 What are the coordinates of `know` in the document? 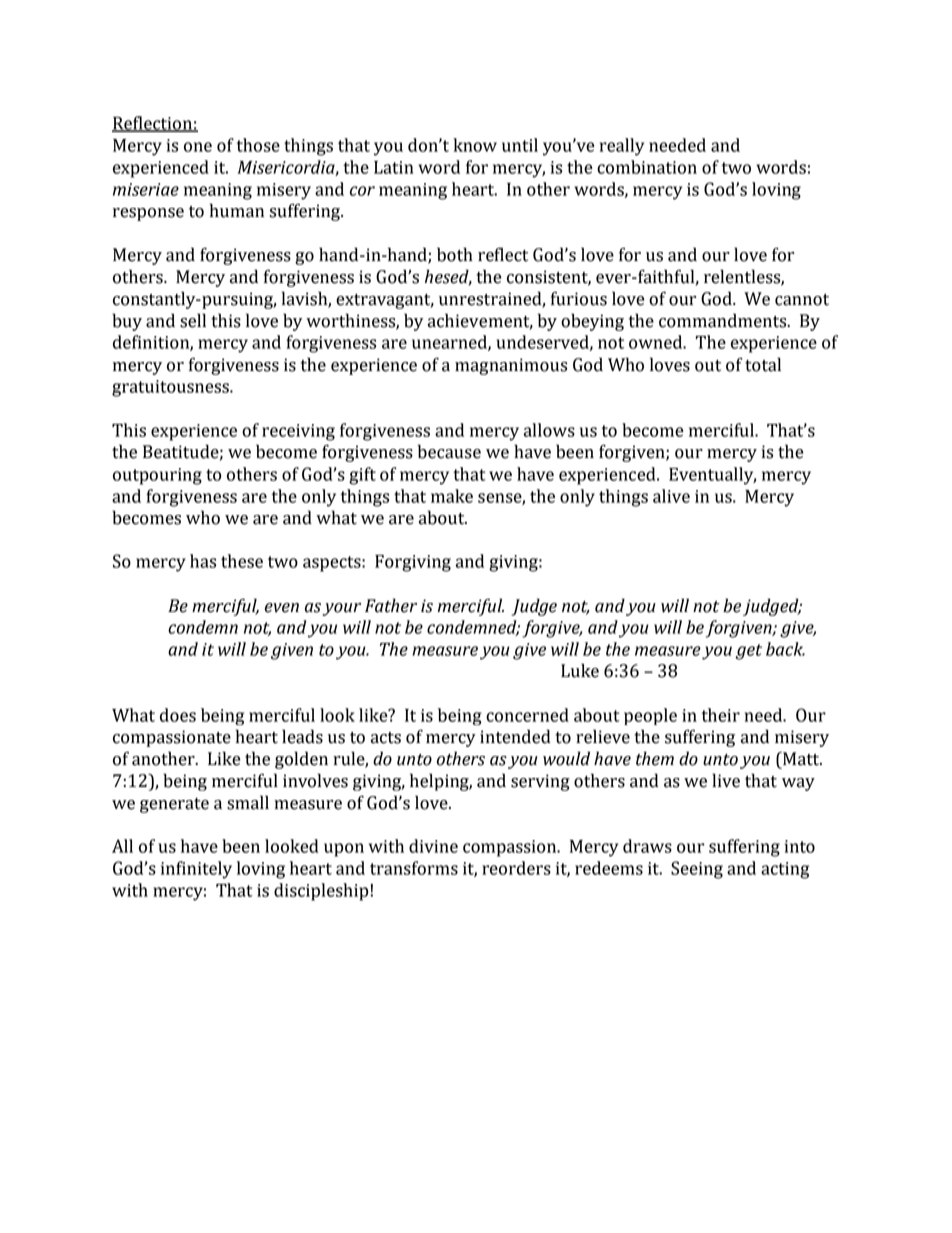 It's located at (475, 145).
